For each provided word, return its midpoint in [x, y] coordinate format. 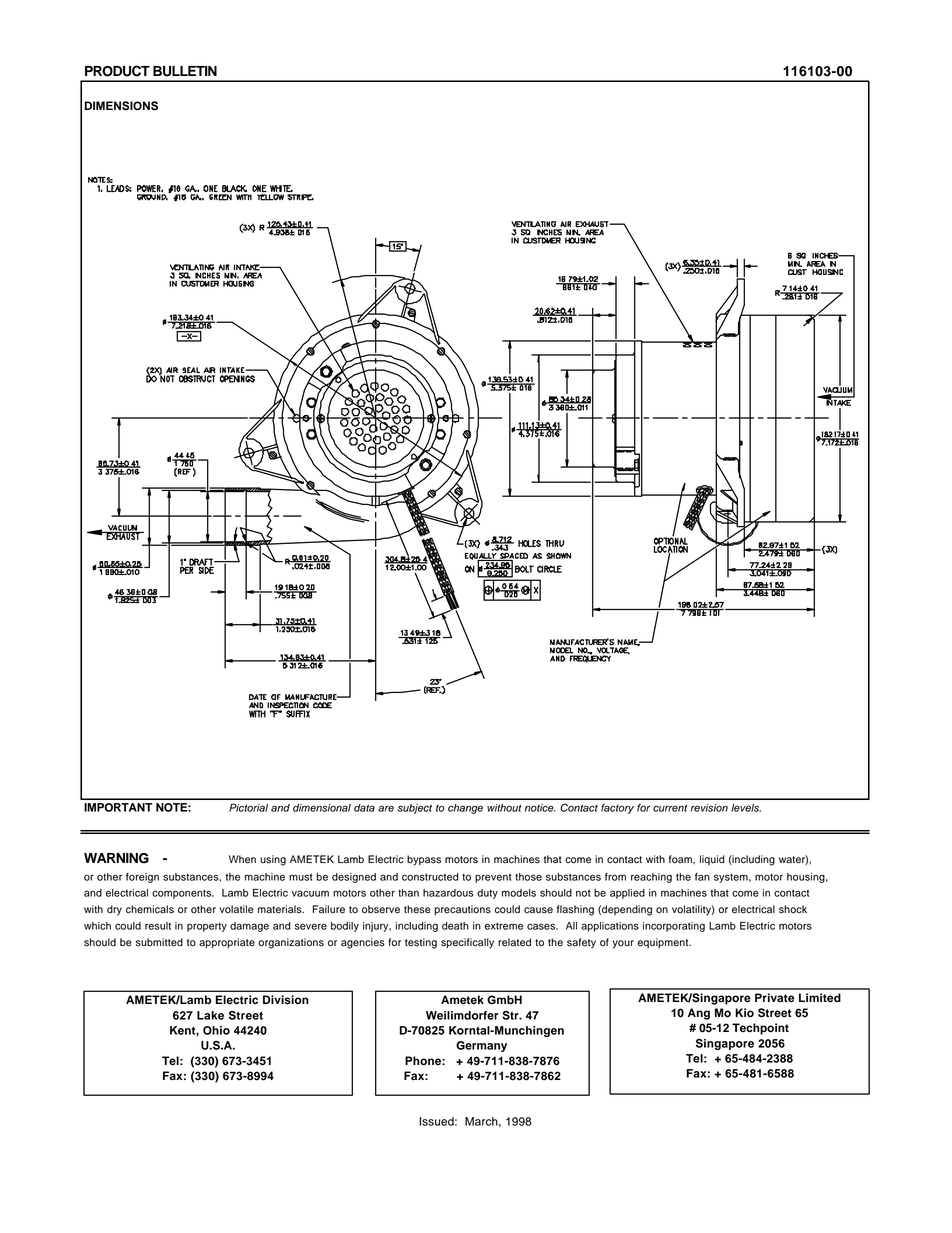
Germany [481, 1046]
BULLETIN [185, 71]
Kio [744, 1013]
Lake [210, 1015]
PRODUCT [117, 71]
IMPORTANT [118, 807]
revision [709, 808]
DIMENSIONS [121, 106]
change [465, 809]
